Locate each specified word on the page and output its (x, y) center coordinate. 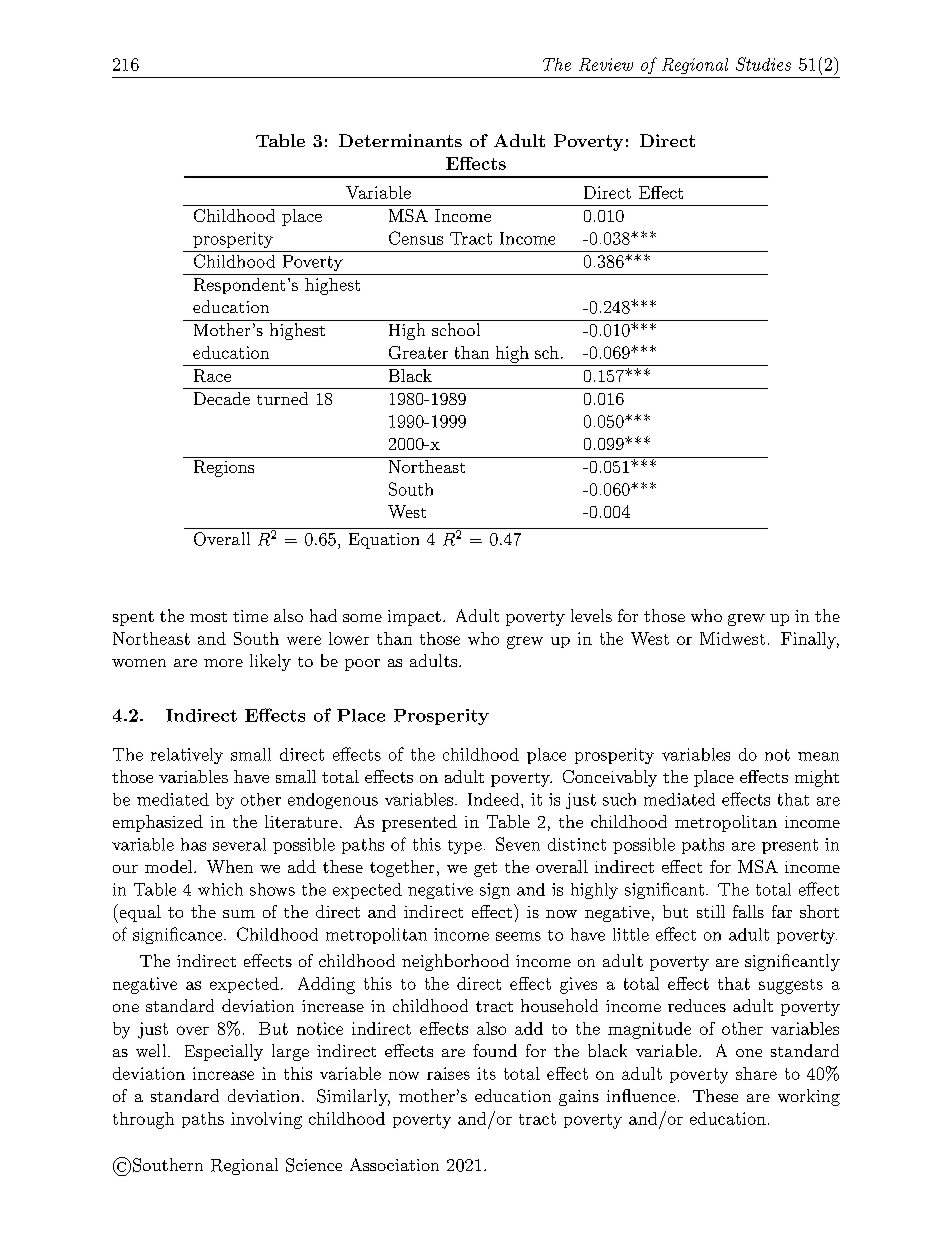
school (456, 329)
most (208, 617)
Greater (418, 352)
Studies (763, 64)
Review (606, 64)
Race (212, 375)
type (465, 847)
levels (591, 615)
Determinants (400, 140)
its (486, 1073)
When (230, 866)
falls (748, 911)
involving (266, 1120)
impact (414, 618)
